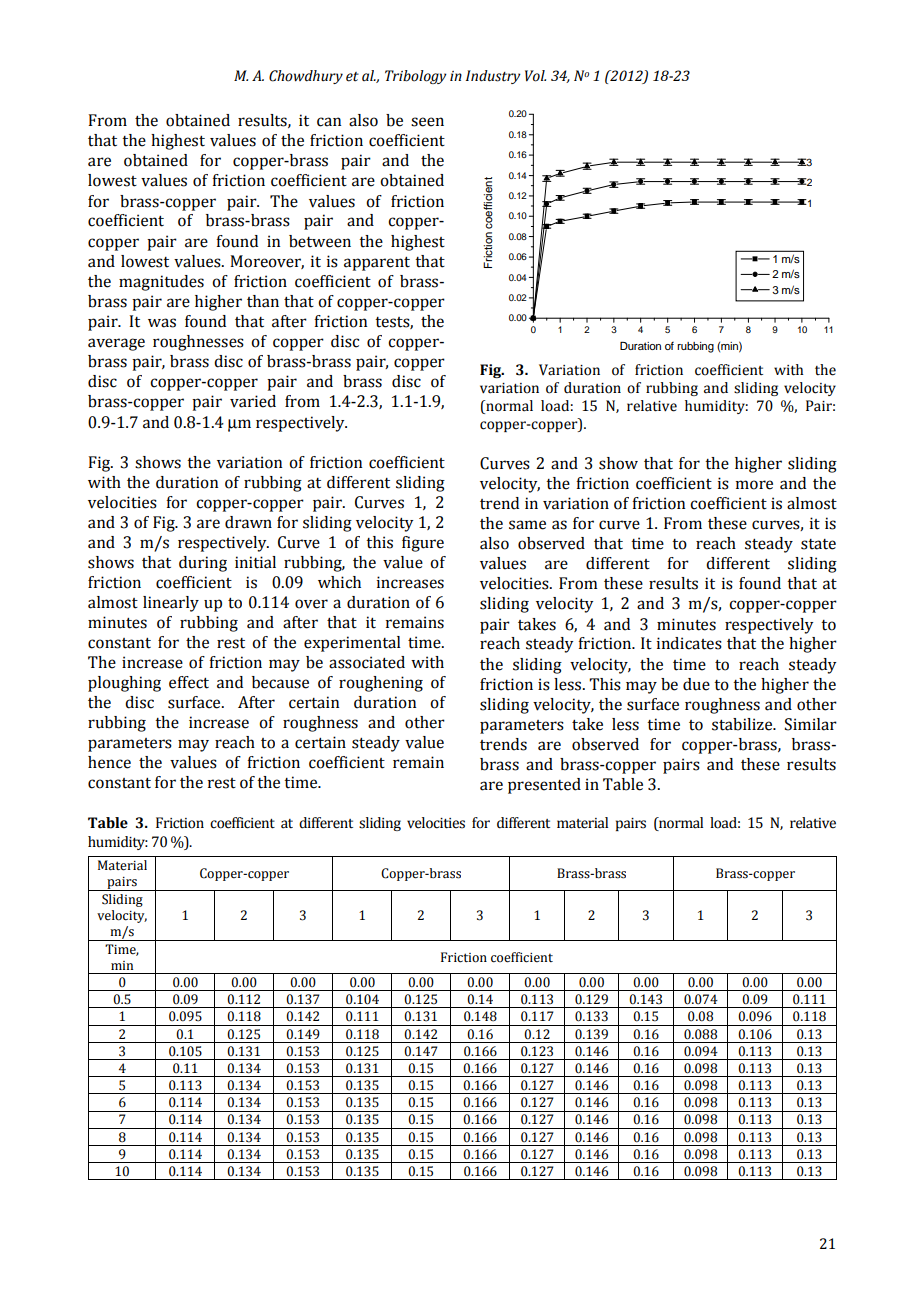 The width and height of the screenshot is (924, 1308). What do you see at coordinates (493, 77) in the screenshot?
I see `Industry` at bounding box center [493, 77].
